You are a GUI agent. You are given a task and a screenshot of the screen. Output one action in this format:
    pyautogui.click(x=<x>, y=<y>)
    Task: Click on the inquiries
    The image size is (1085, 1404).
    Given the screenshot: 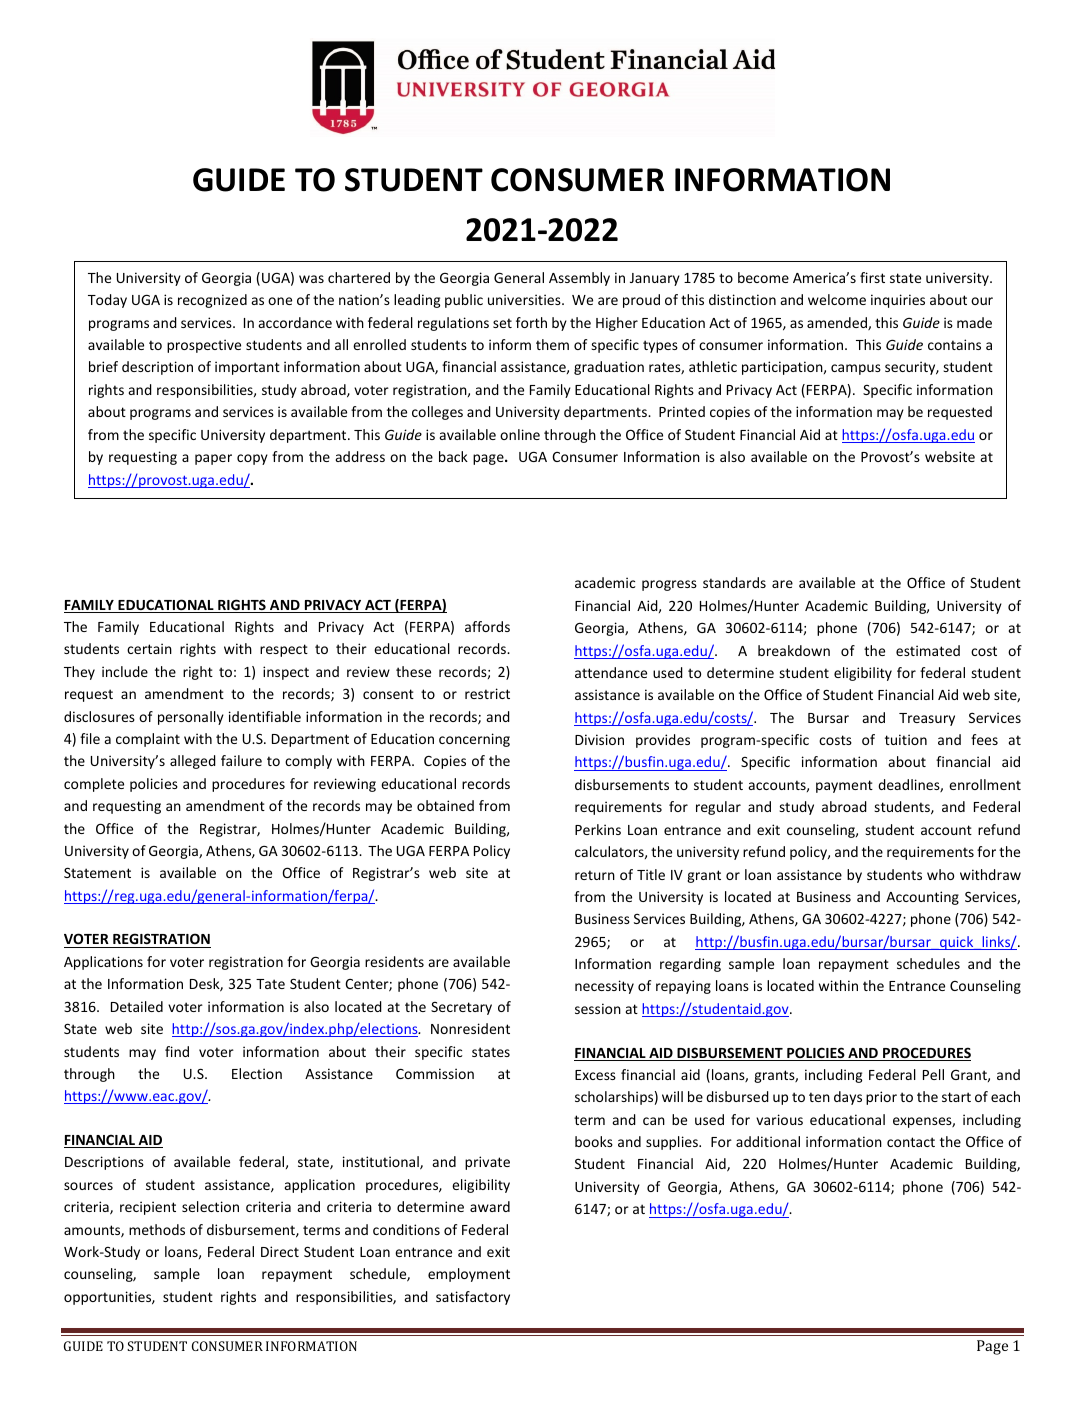 What is the action you would take?
    pyautogui.click(x=898, y=301)
